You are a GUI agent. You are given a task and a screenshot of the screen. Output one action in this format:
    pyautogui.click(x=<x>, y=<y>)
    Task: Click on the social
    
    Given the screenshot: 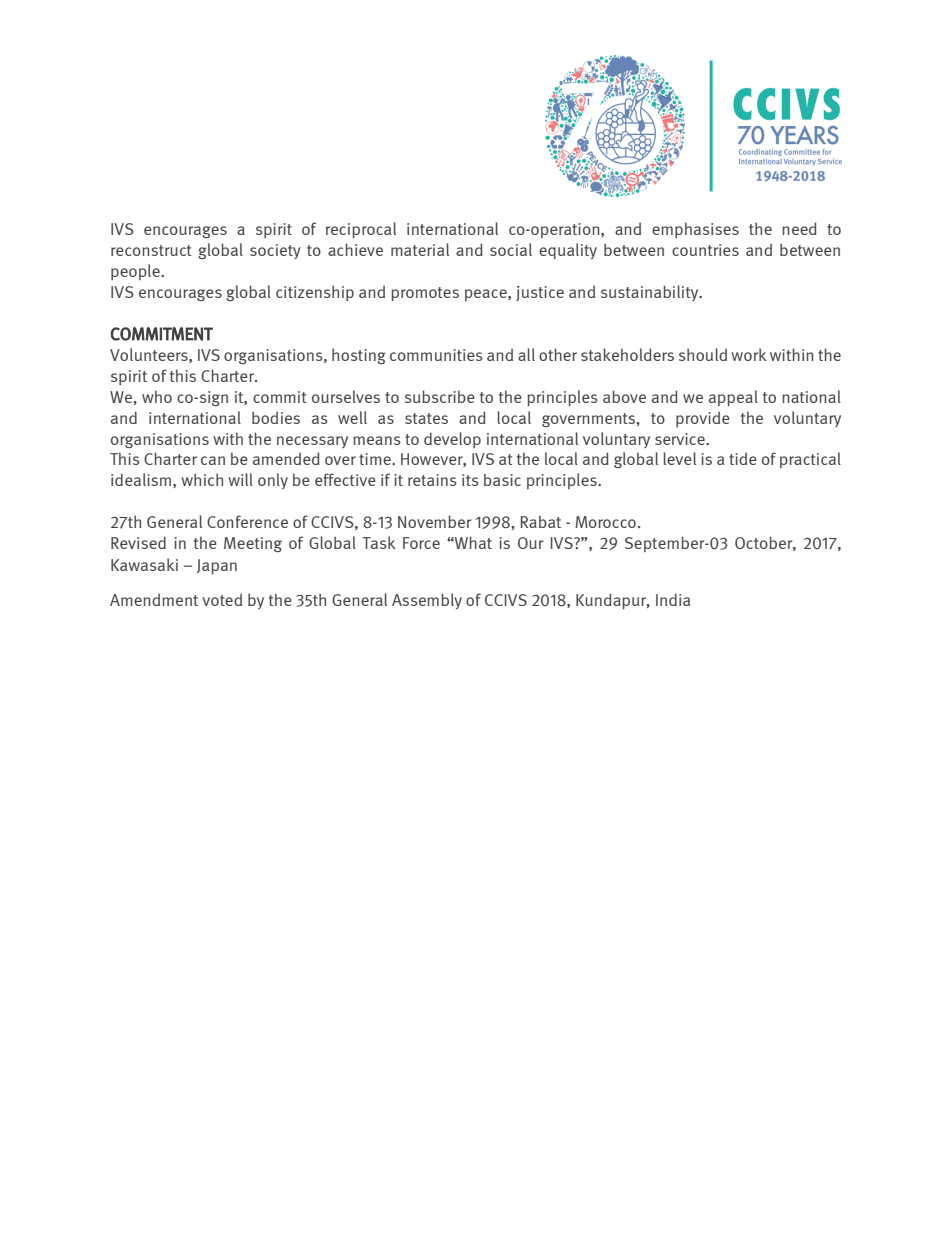 What is the action you would take?
    pyautogui.click(x=511, y=249)
